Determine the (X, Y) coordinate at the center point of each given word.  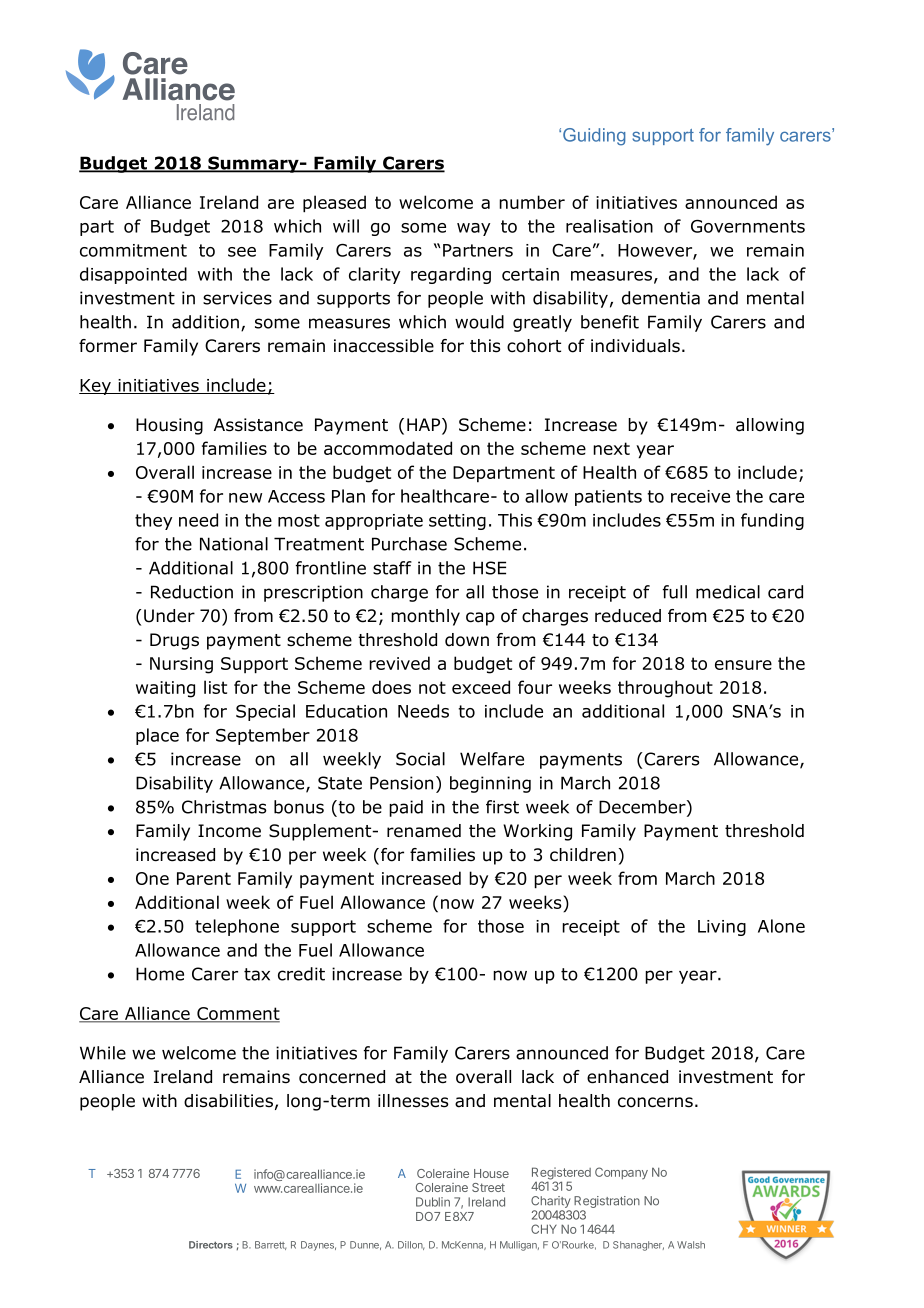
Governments (748, 226)
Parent (204, 878)
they (153, 521)
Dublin (433, 1202)
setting (457, 522)
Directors (211, 1245)
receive (700, 496)
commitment (133, 250)
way (473, 229)
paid (406, 808)
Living (722, 928)
